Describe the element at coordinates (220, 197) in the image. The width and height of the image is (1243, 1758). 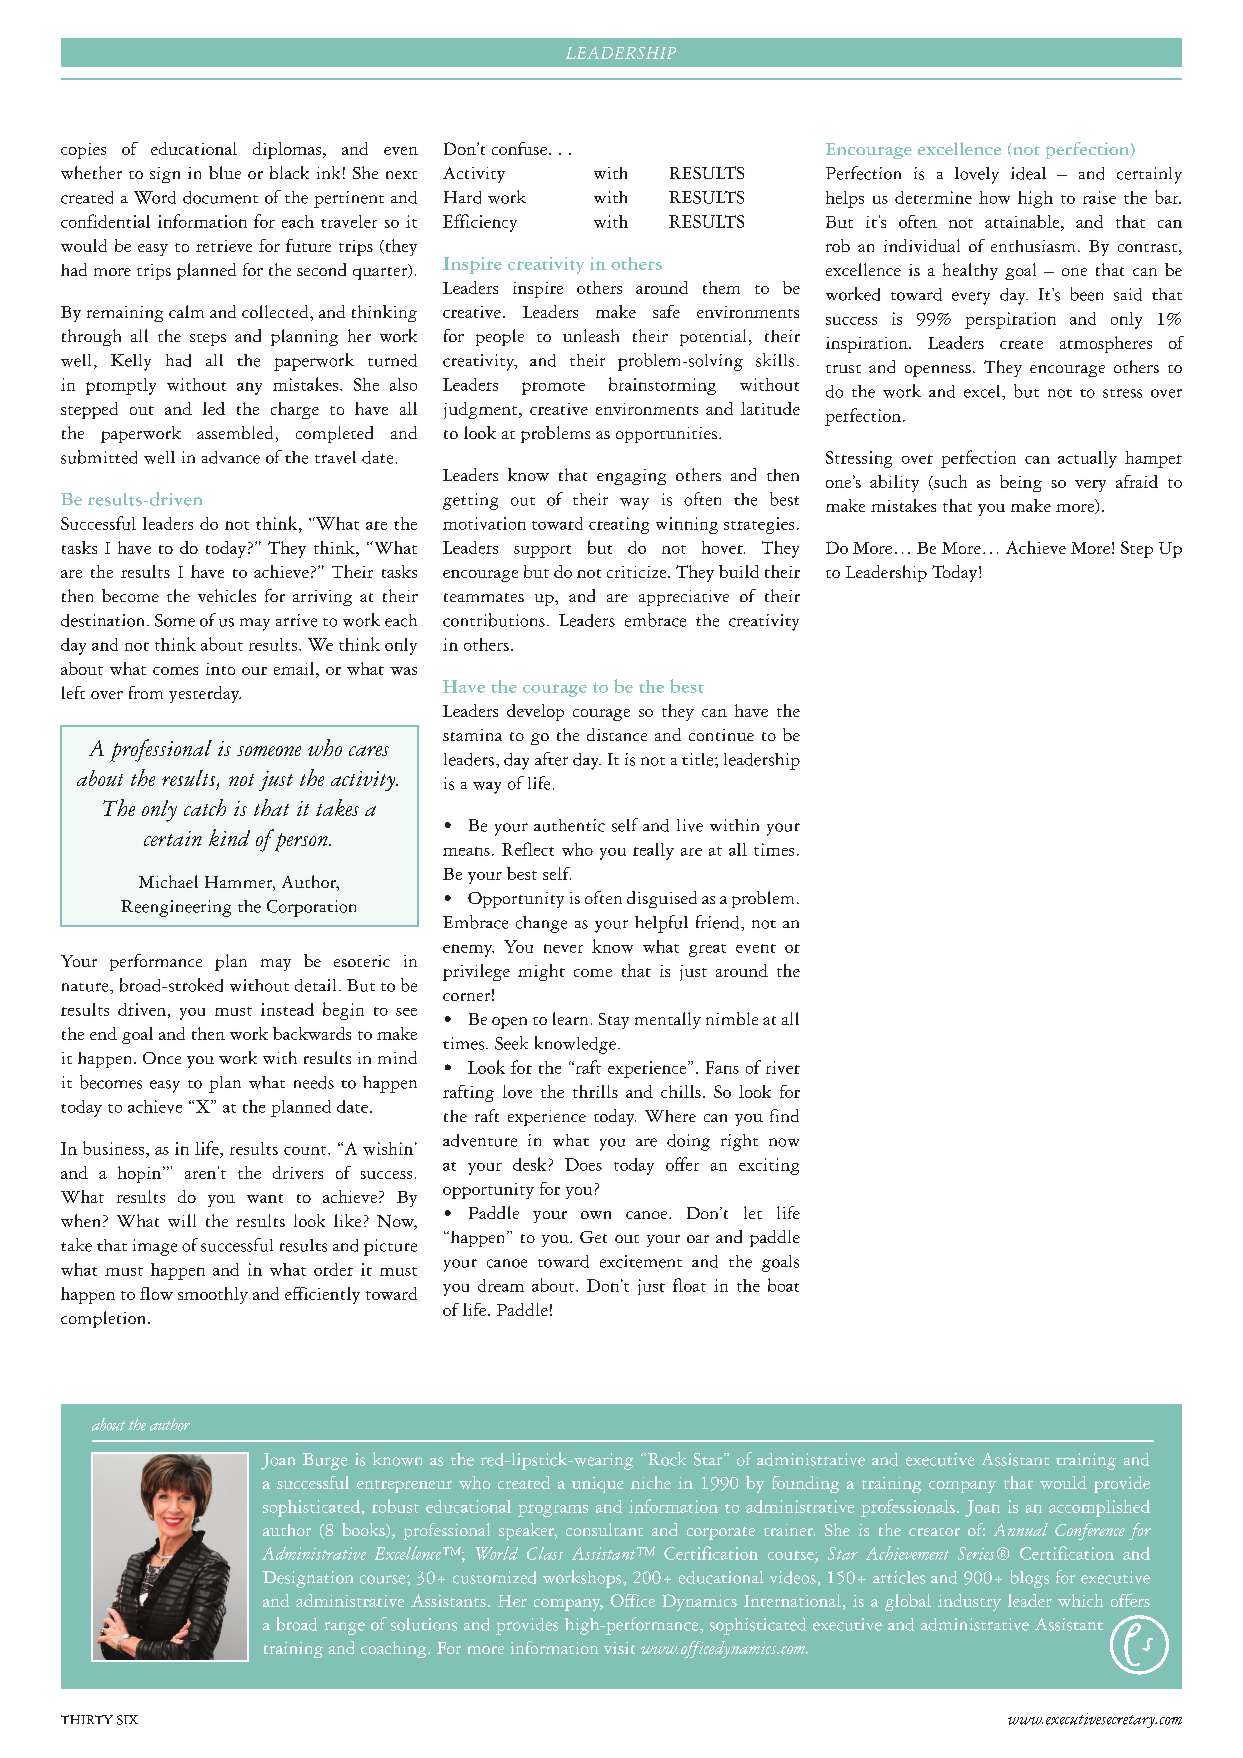
I see `document` at that location.
